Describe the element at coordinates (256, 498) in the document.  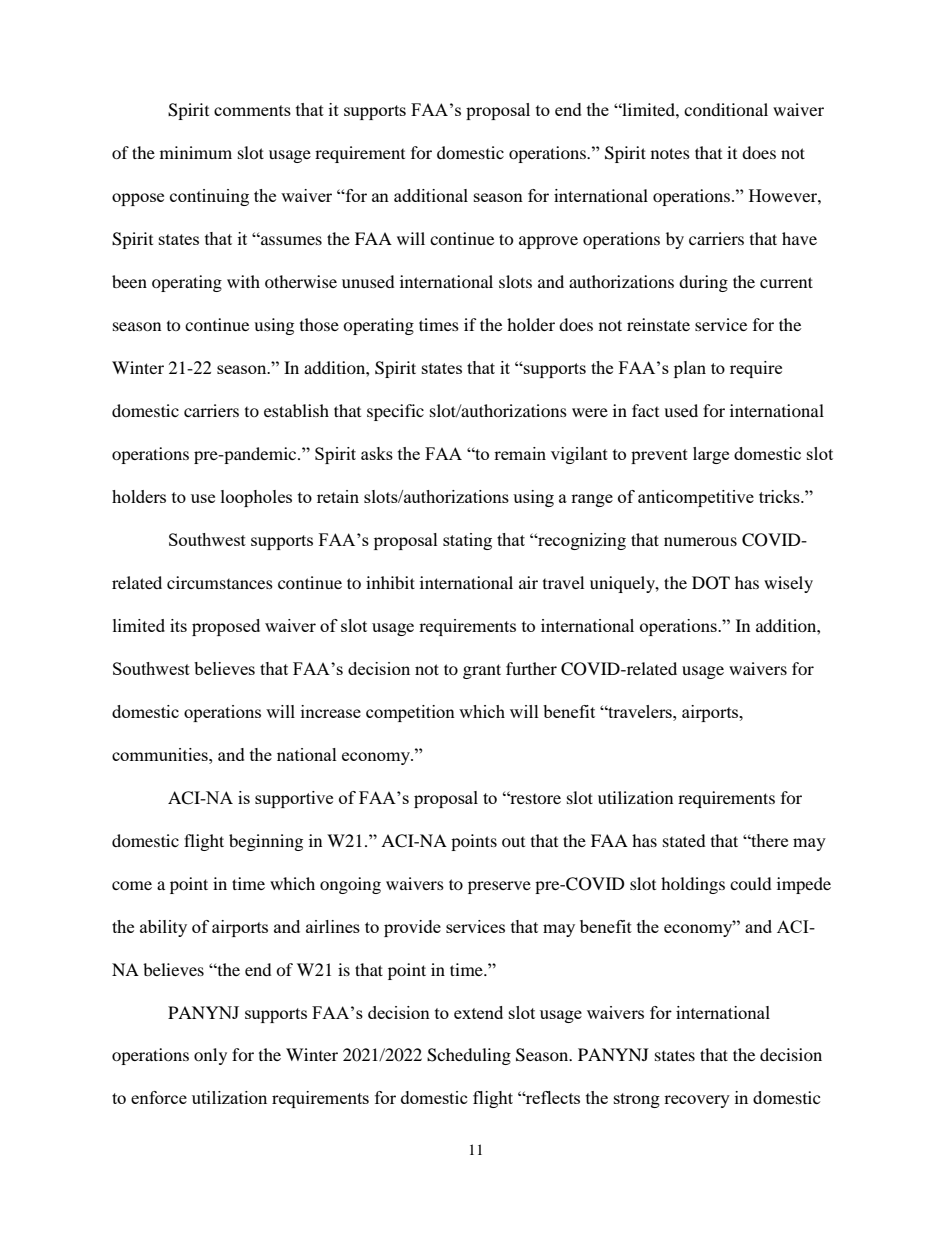
I see `loopholes` at that location.
